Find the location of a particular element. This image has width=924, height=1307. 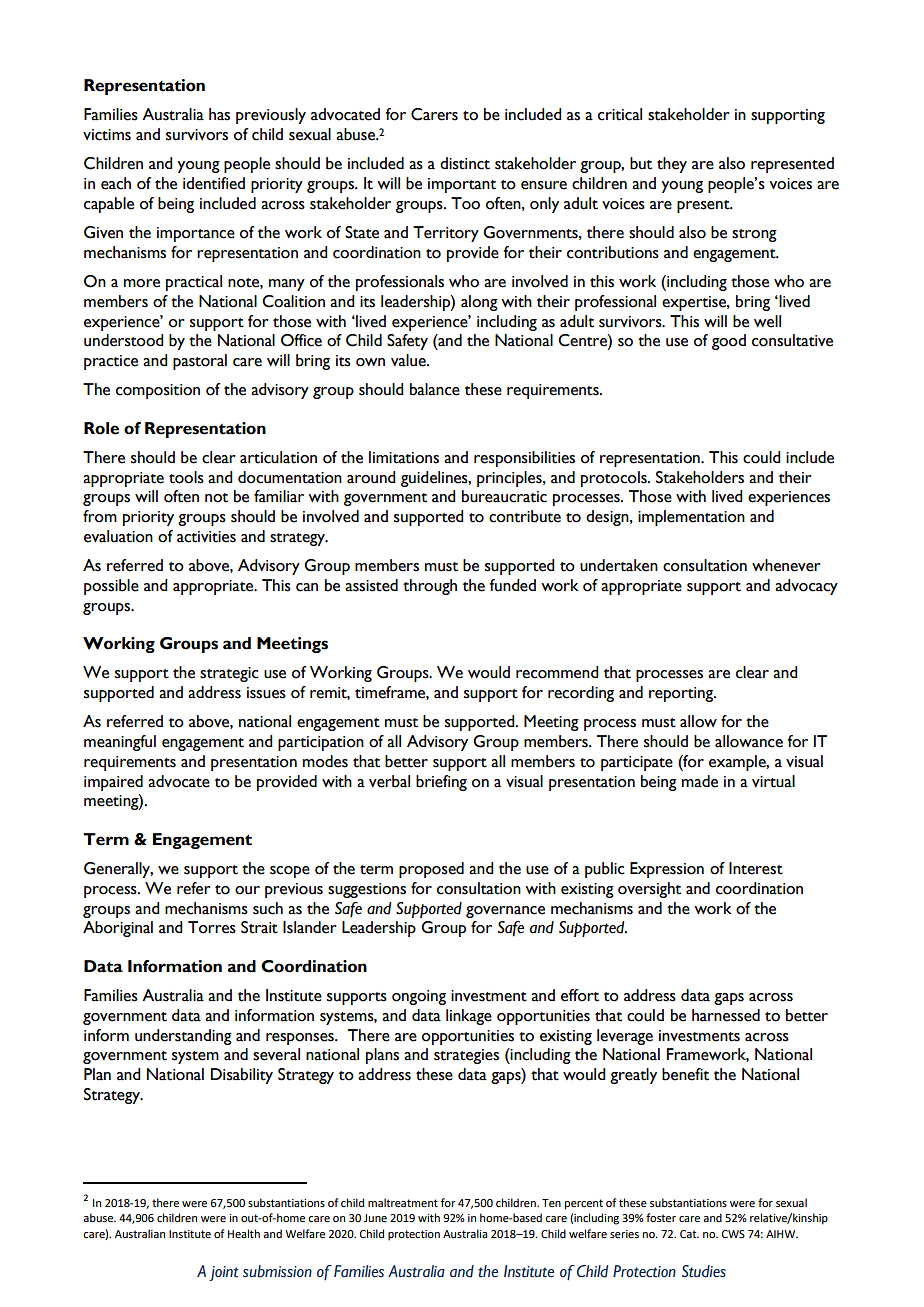

activities is located at coordinates (206, 537).
